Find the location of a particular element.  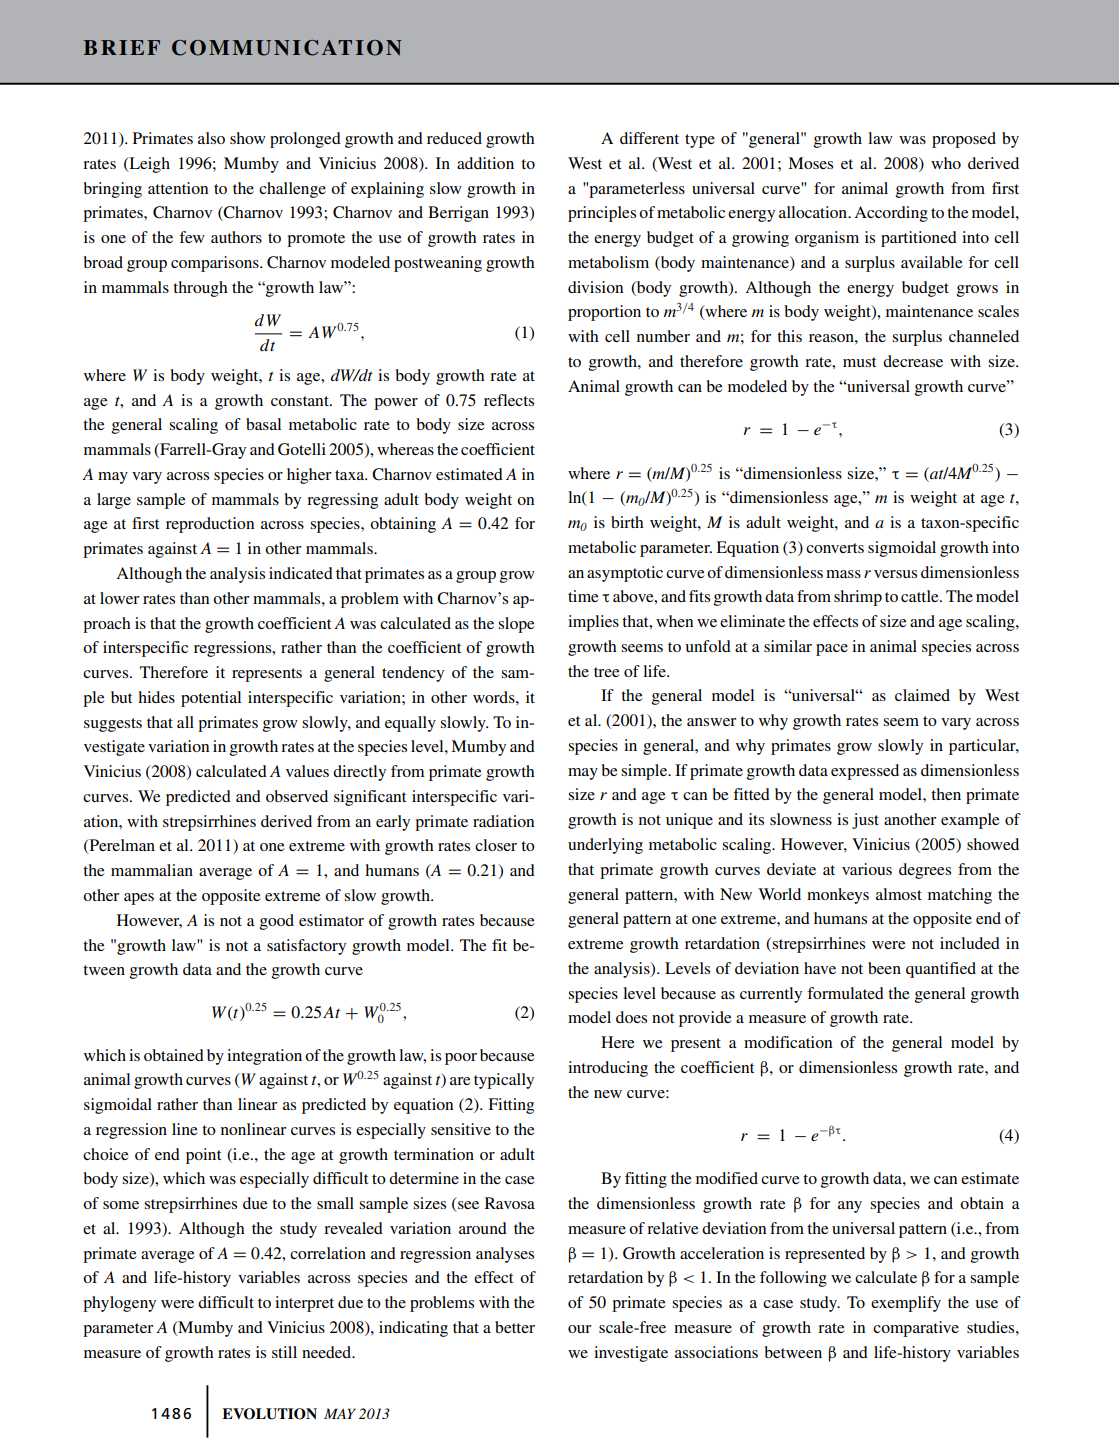

been is located at coordinates (884, 968).
